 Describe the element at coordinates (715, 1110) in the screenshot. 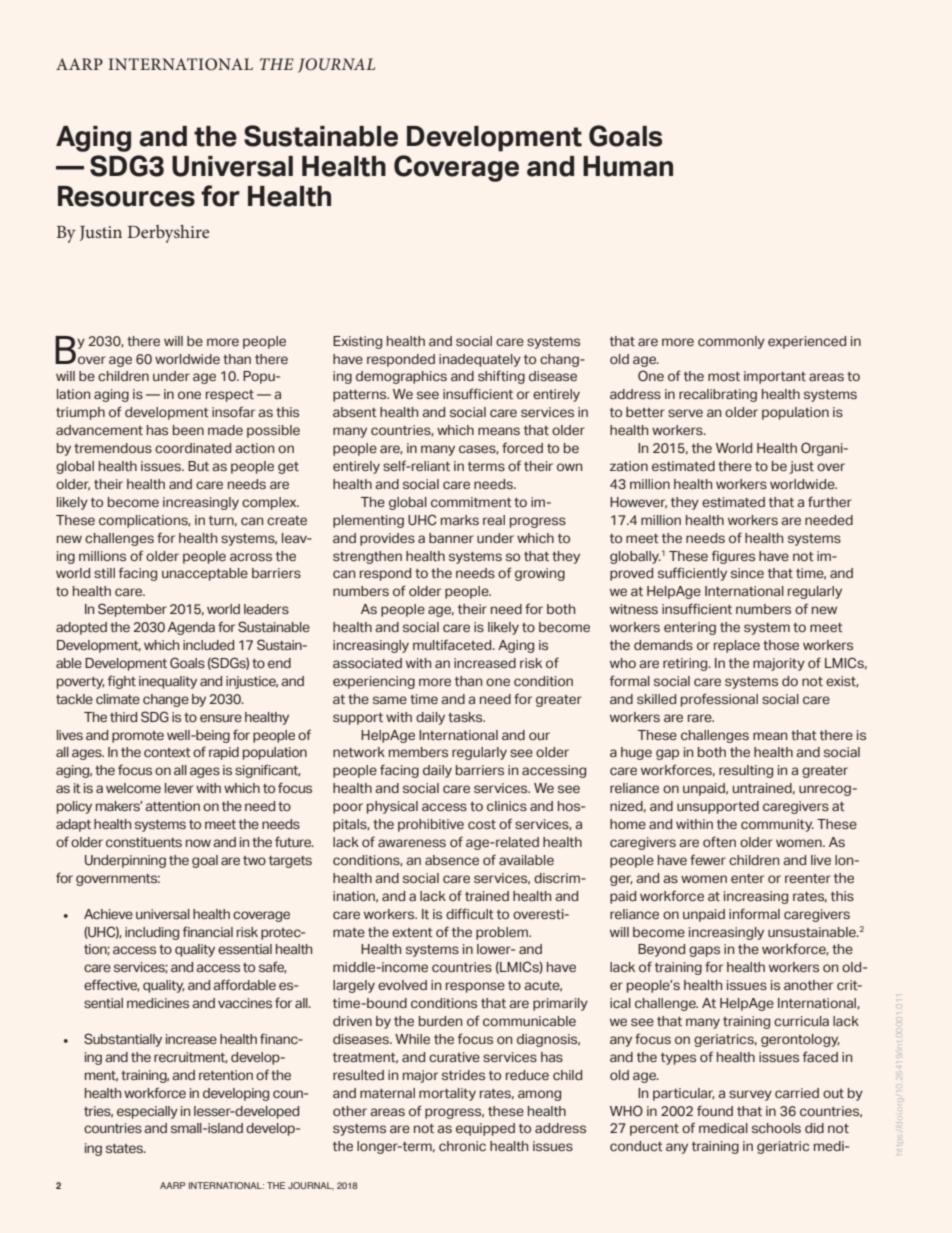

I see `found` at that location.
